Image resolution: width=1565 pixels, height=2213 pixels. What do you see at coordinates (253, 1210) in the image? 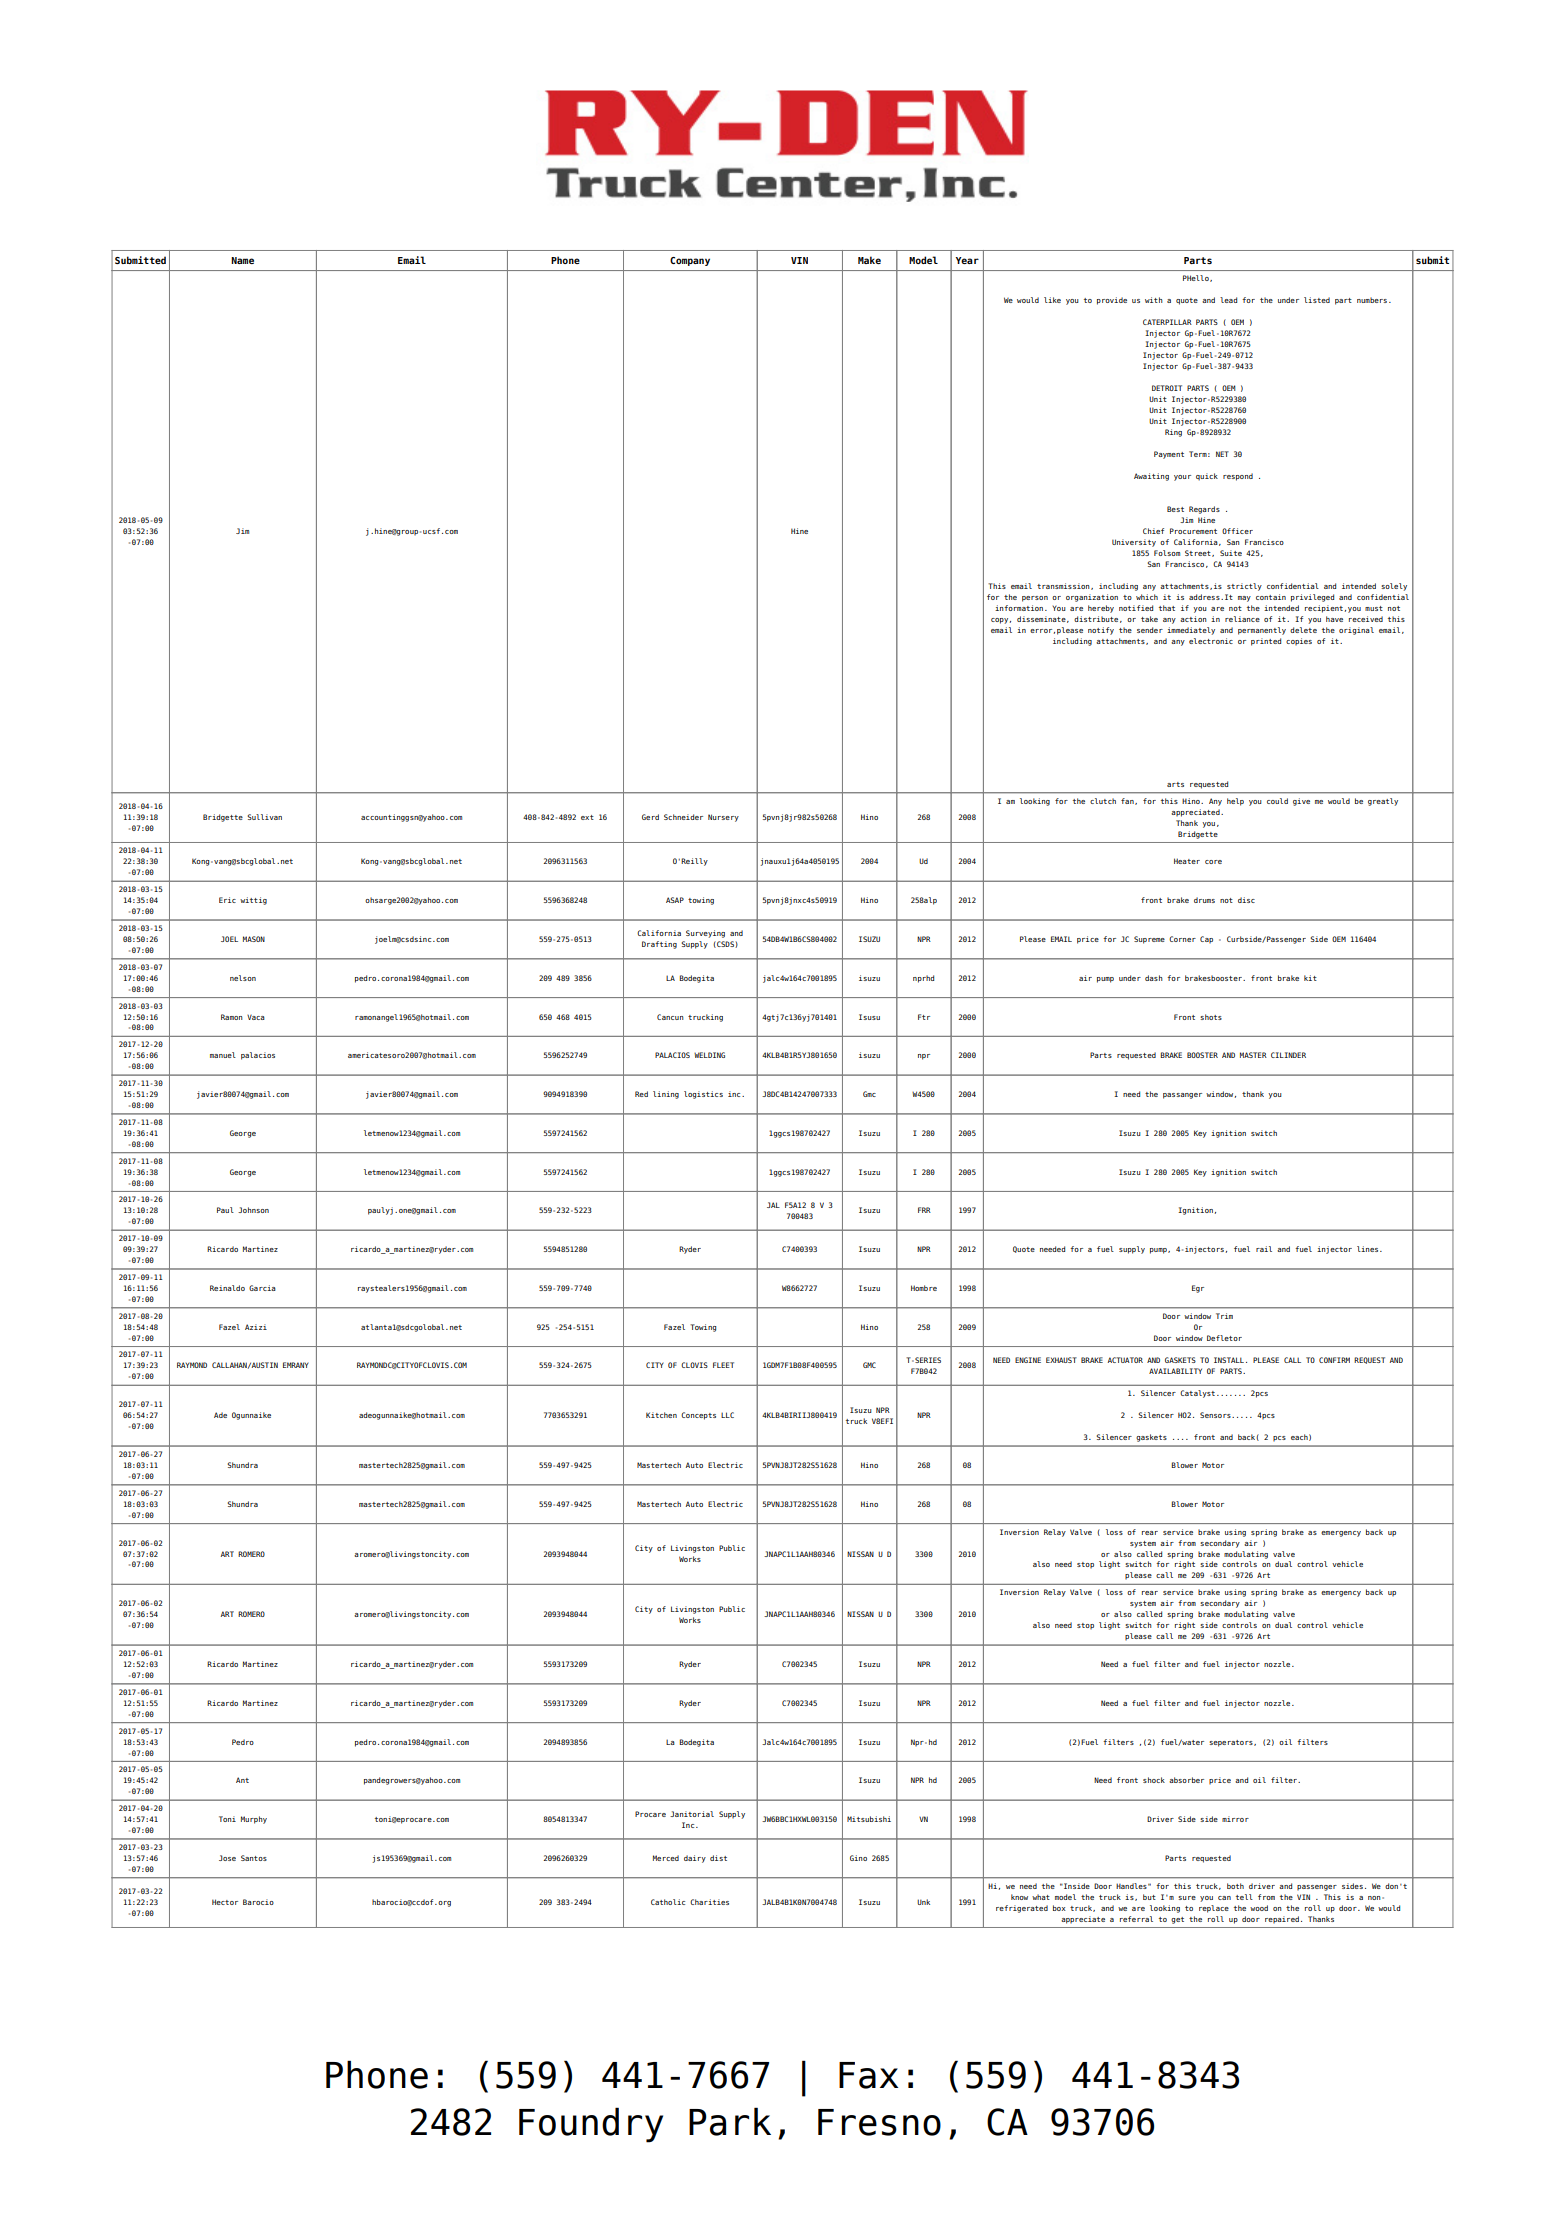
I see `Johnson` at bounding box center [253, 1210].
